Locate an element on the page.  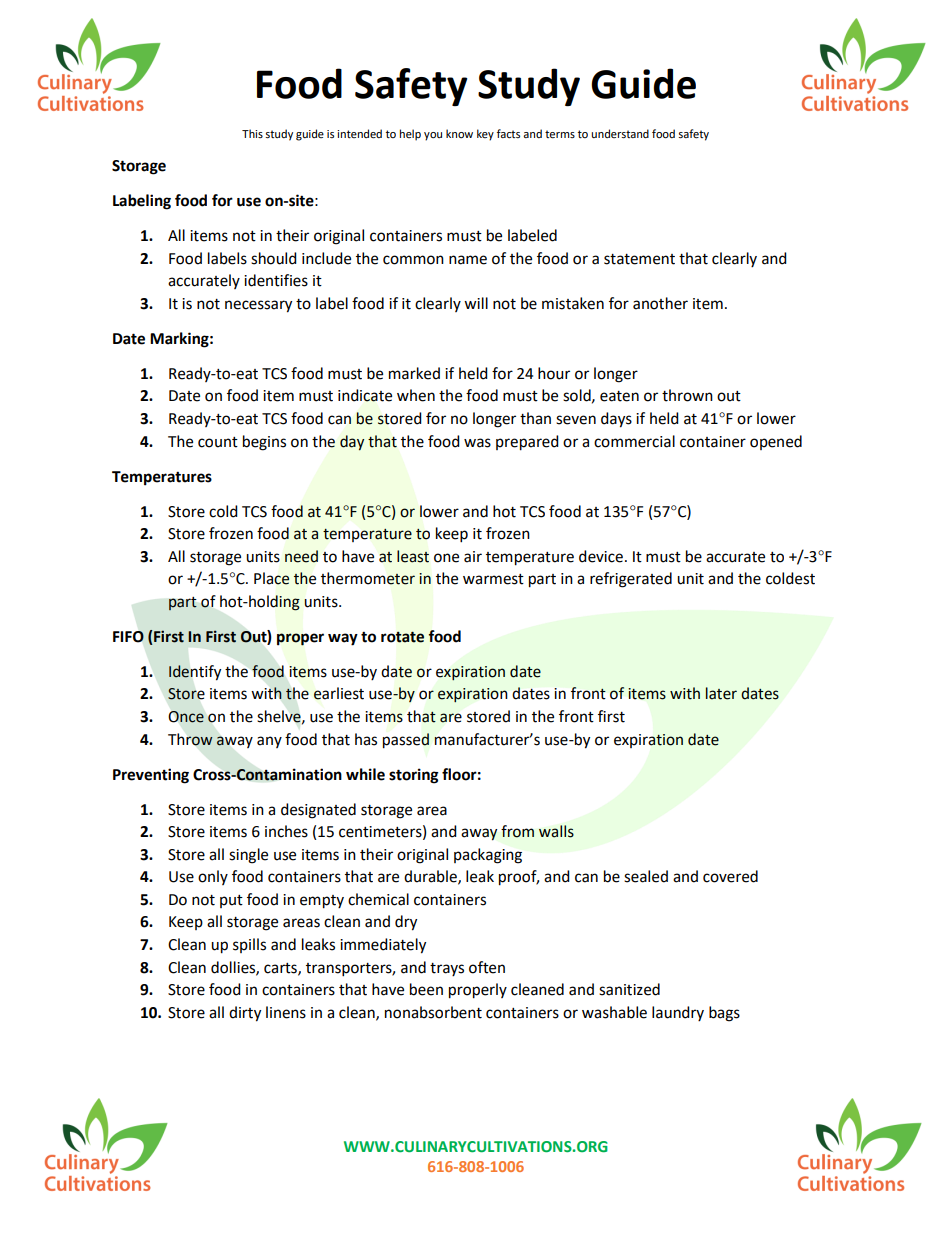
refrigerated is located at coordinates (631, 580).
